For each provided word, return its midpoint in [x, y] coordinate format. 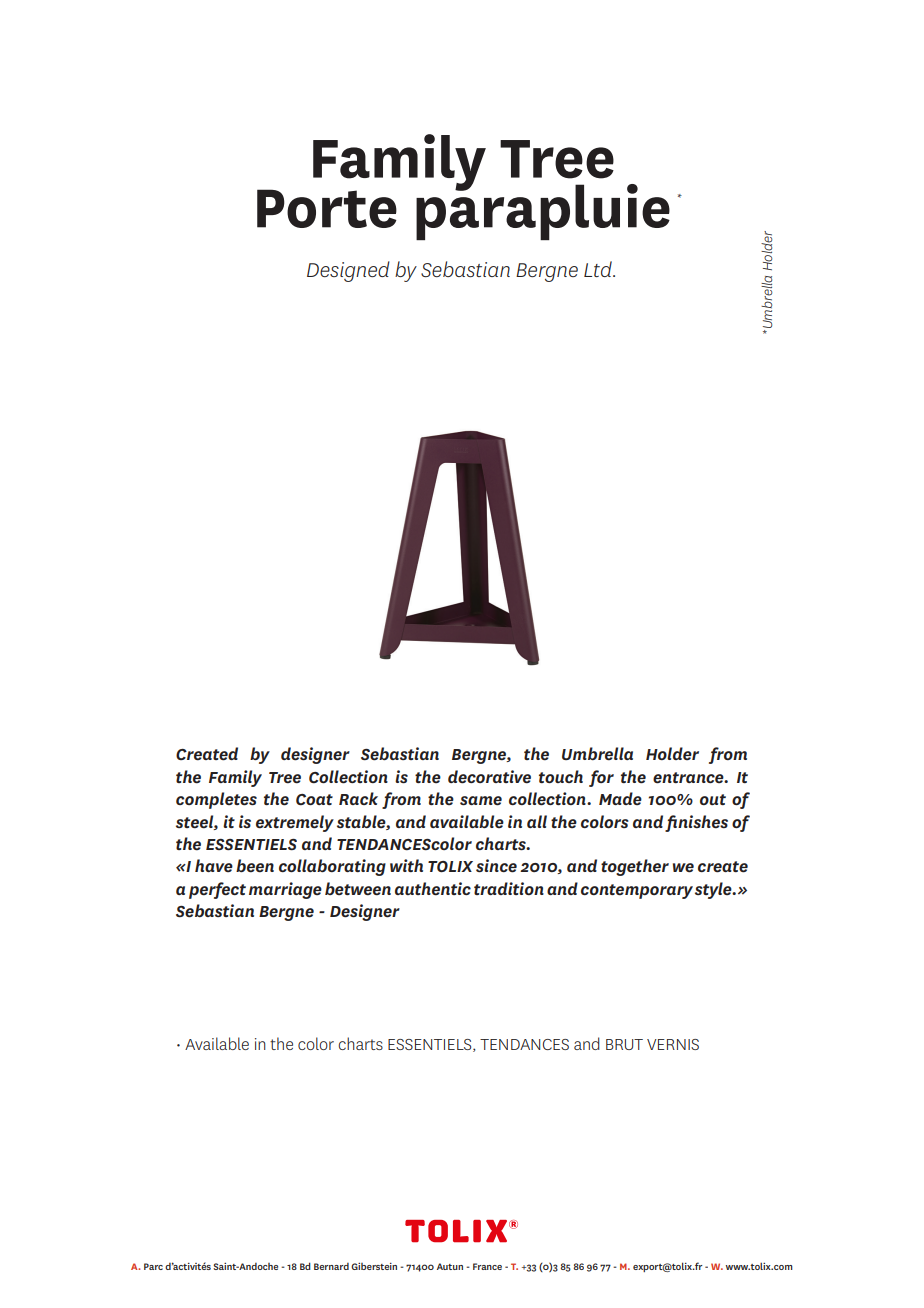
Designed [348, 271]
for [601, 778]
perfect [217, 890]
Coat [314, 799]
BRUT [624, 1044]
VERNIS [673, 1044]
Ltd [599, 269]
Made [620, 798]
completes [216, 800]
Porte [327, 208]
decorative [489, 777]
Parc [153, 1266]
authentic [433, 889]
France [487, 1266]
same [481, 801]
